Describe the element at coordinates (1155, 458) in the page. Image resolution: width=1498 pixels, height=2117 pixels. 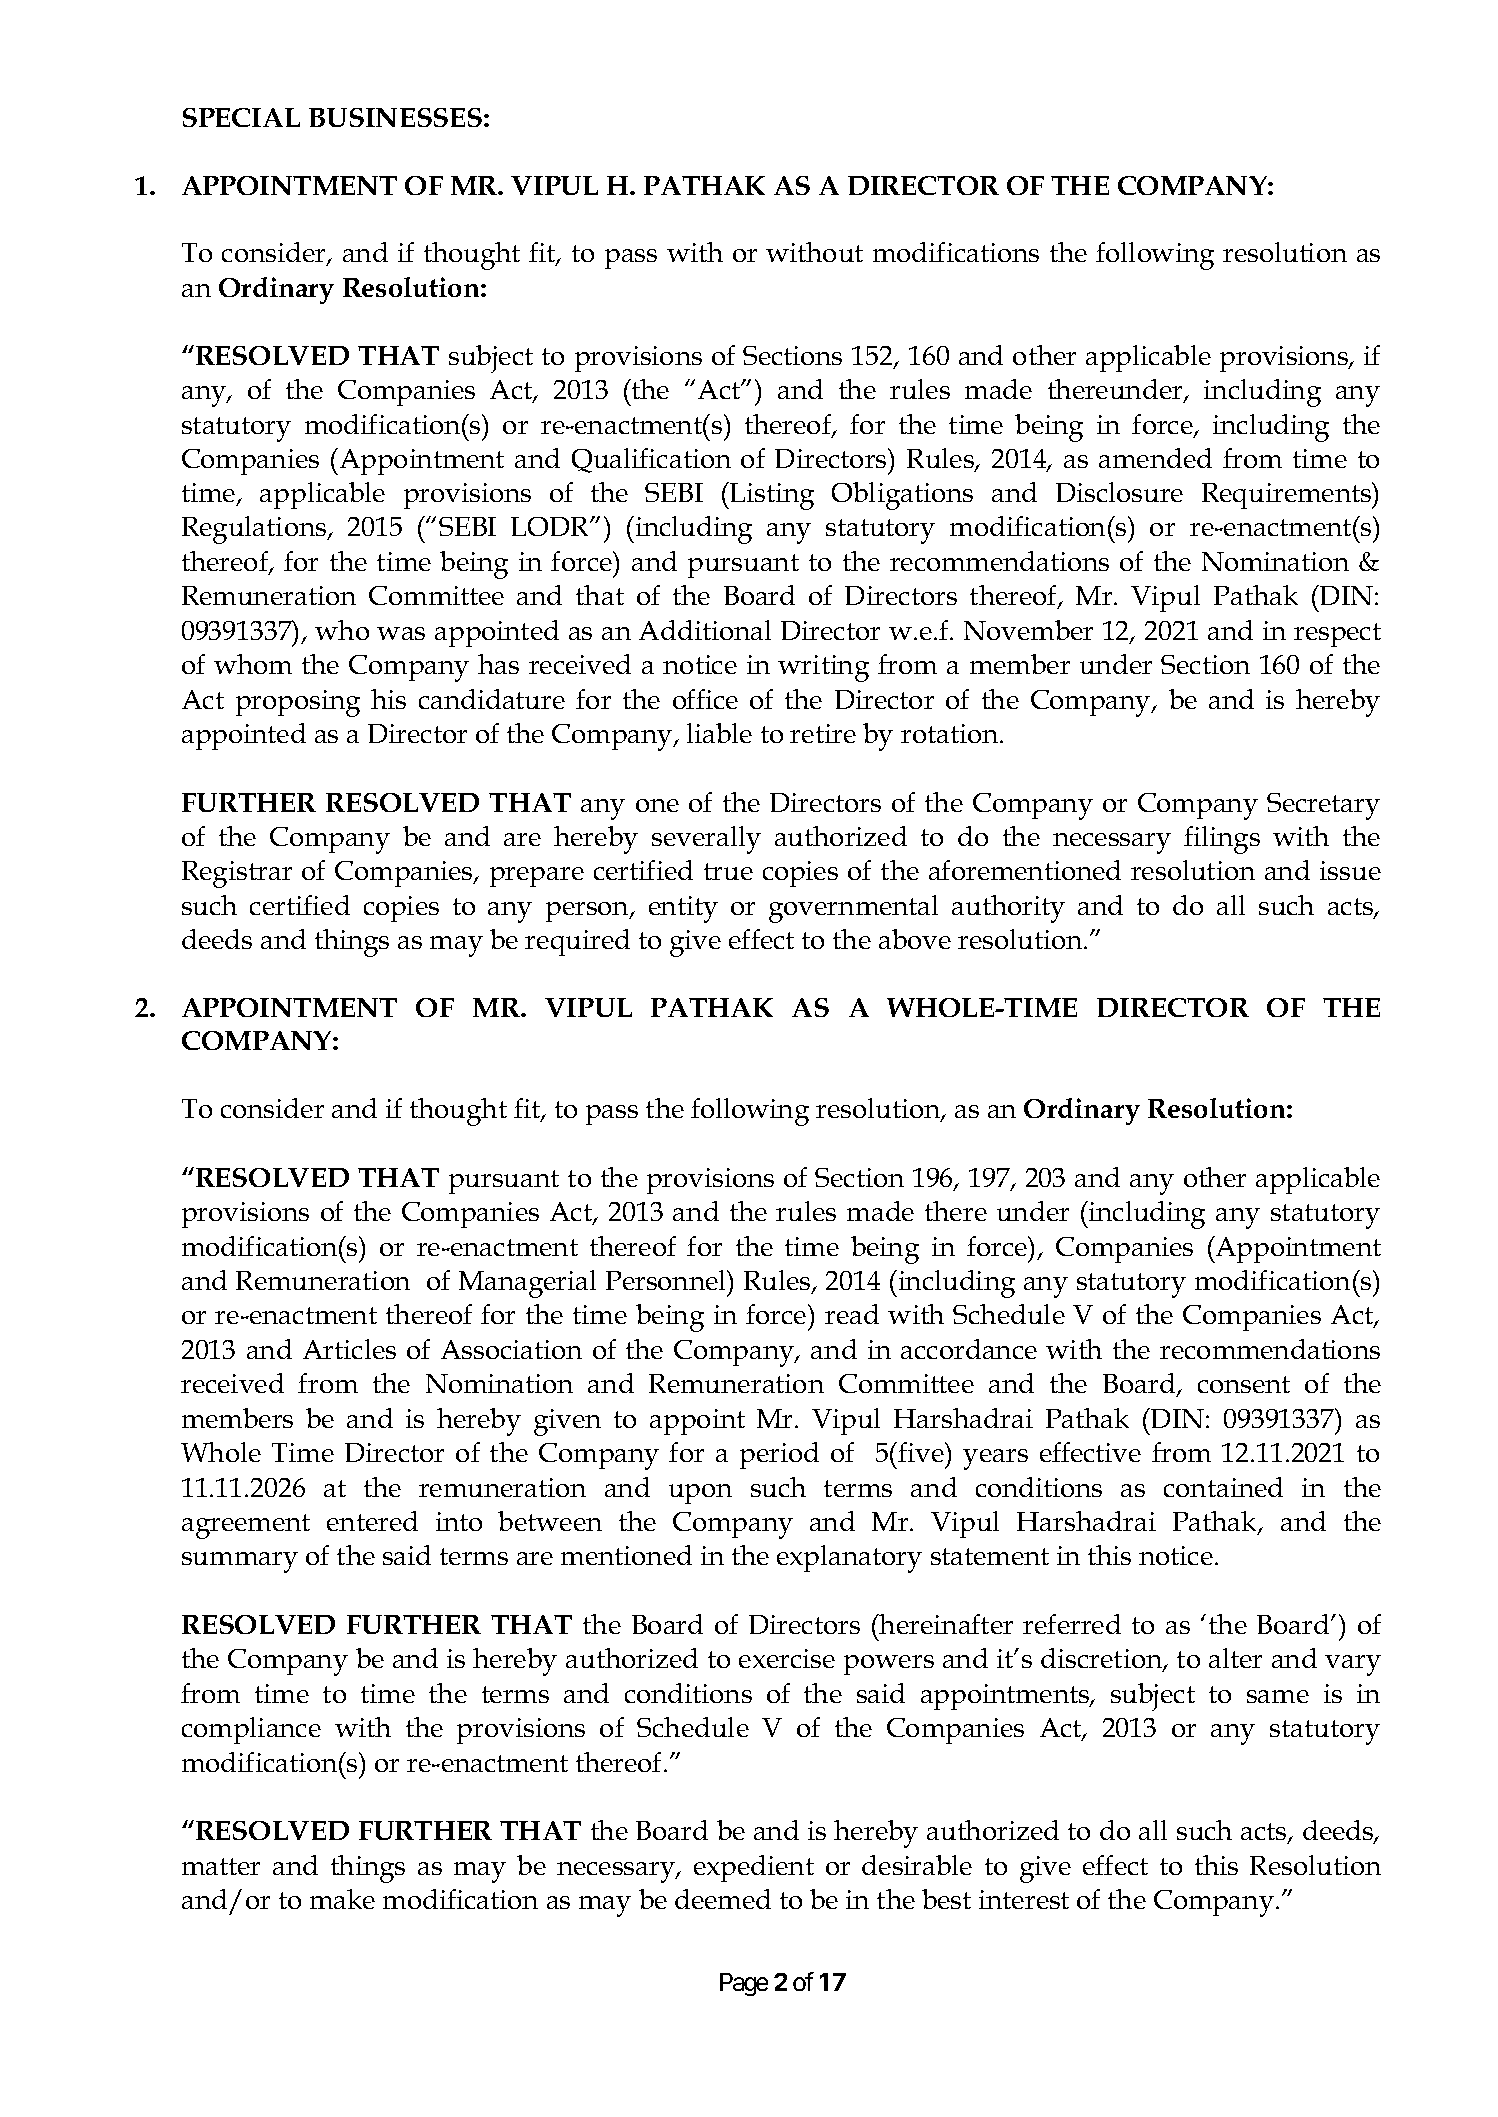
I see `amended` at that location.
